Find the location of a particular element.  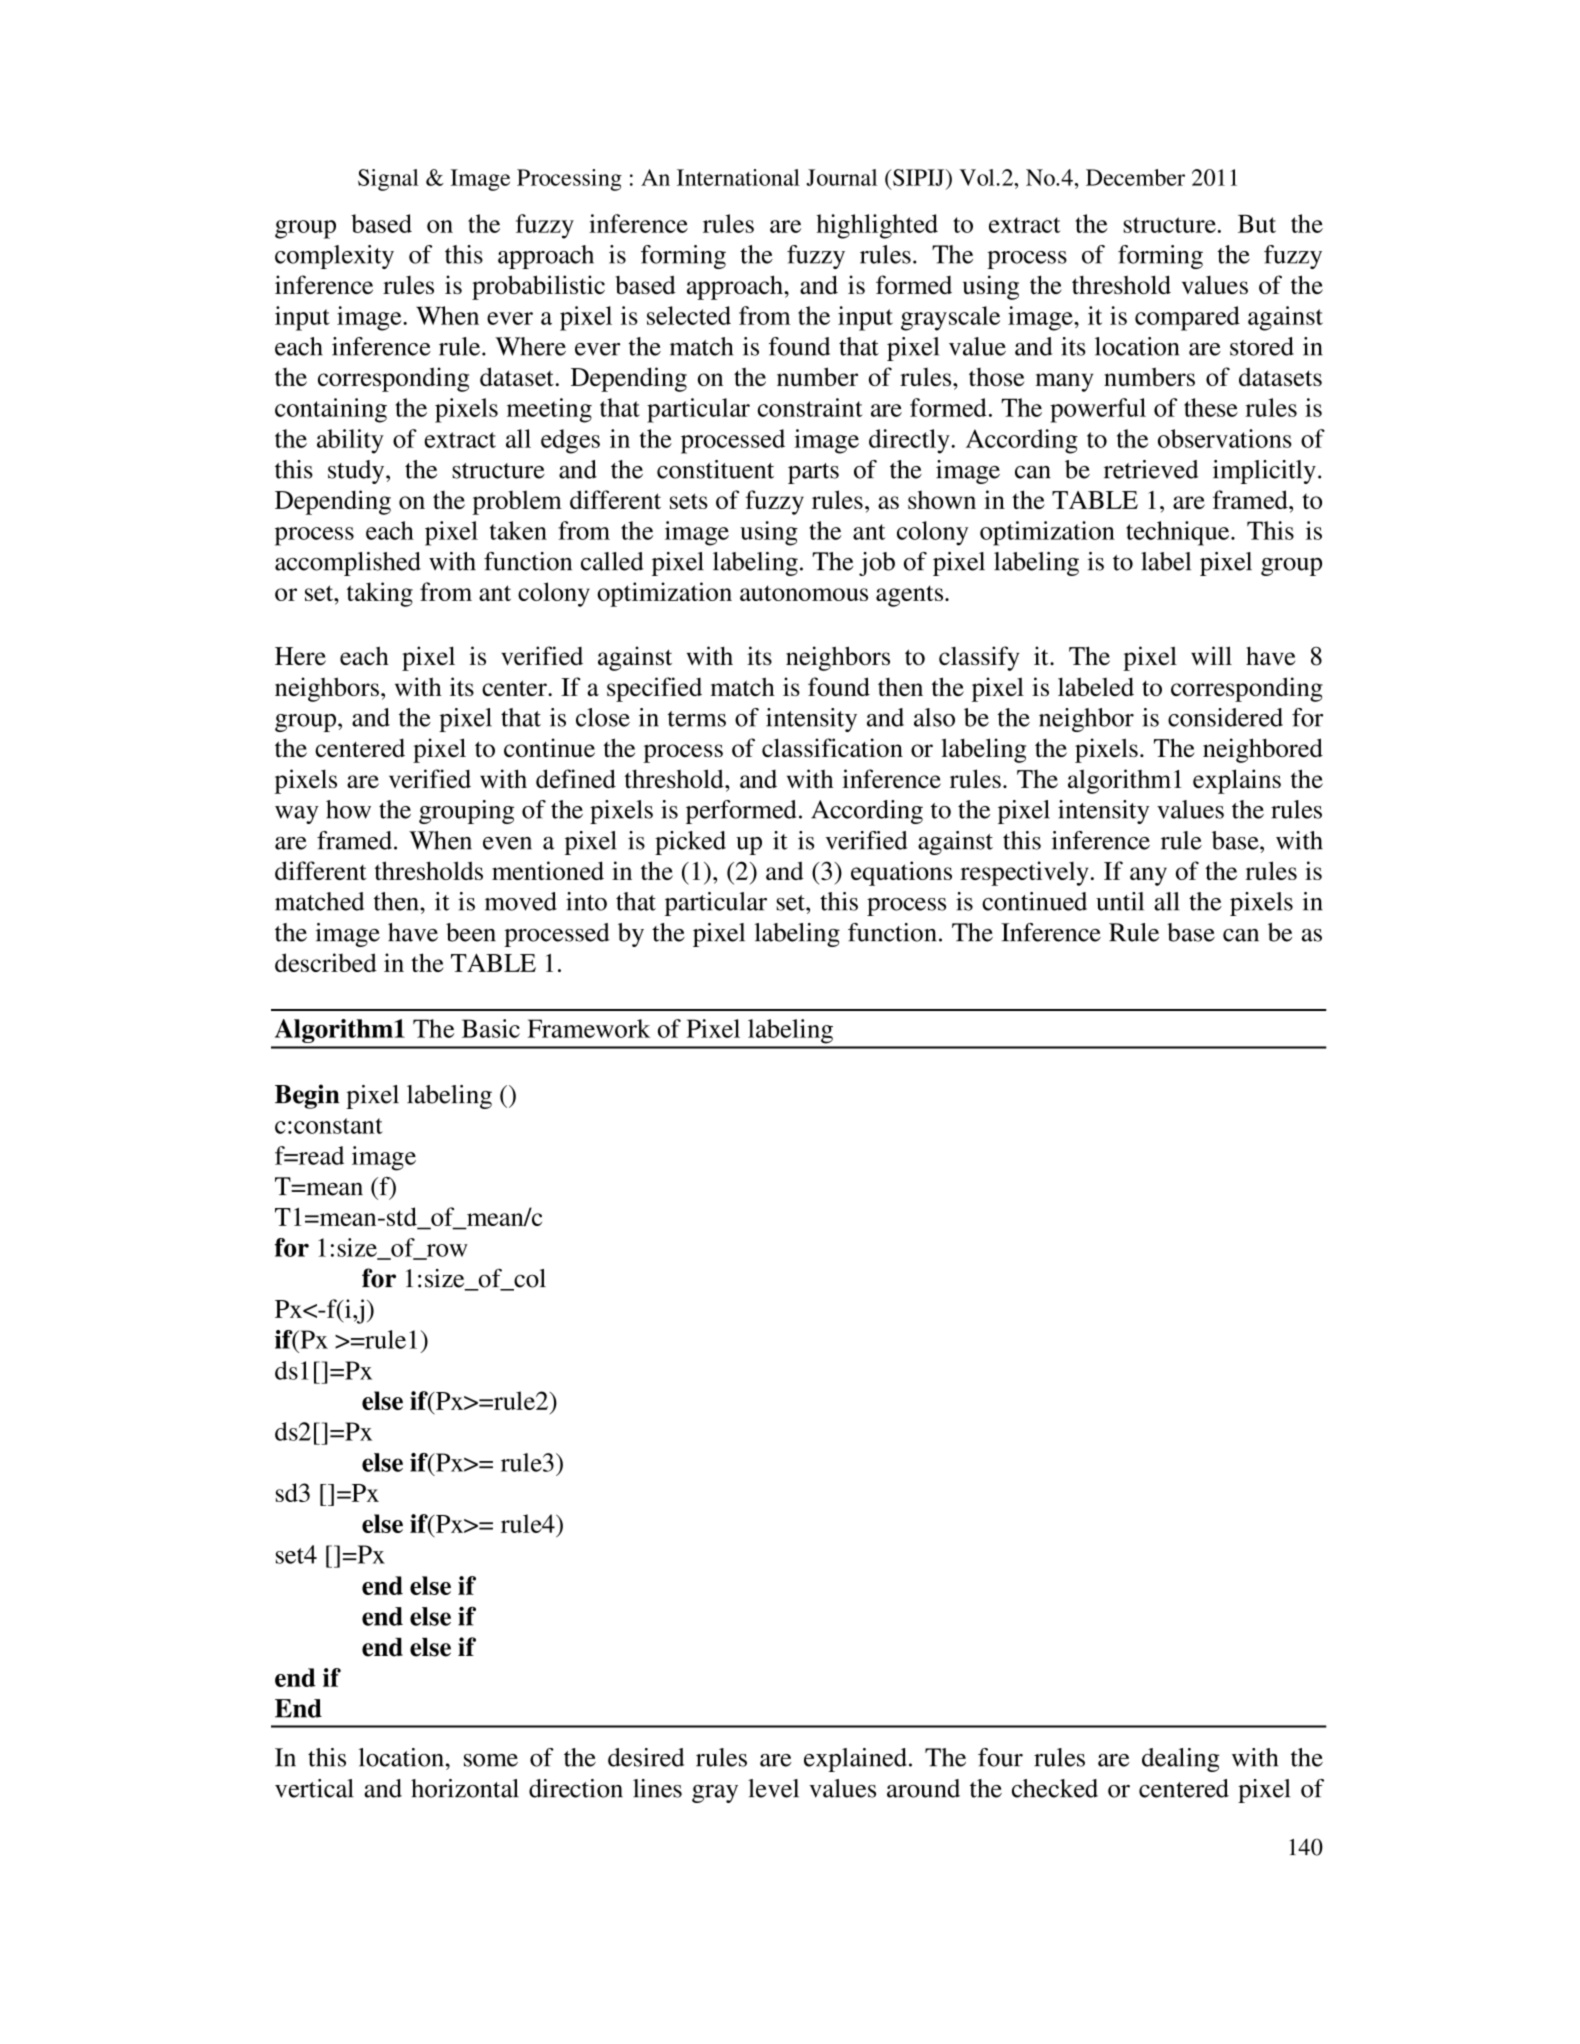

horizontal is located at coordinates (465, 1788).
